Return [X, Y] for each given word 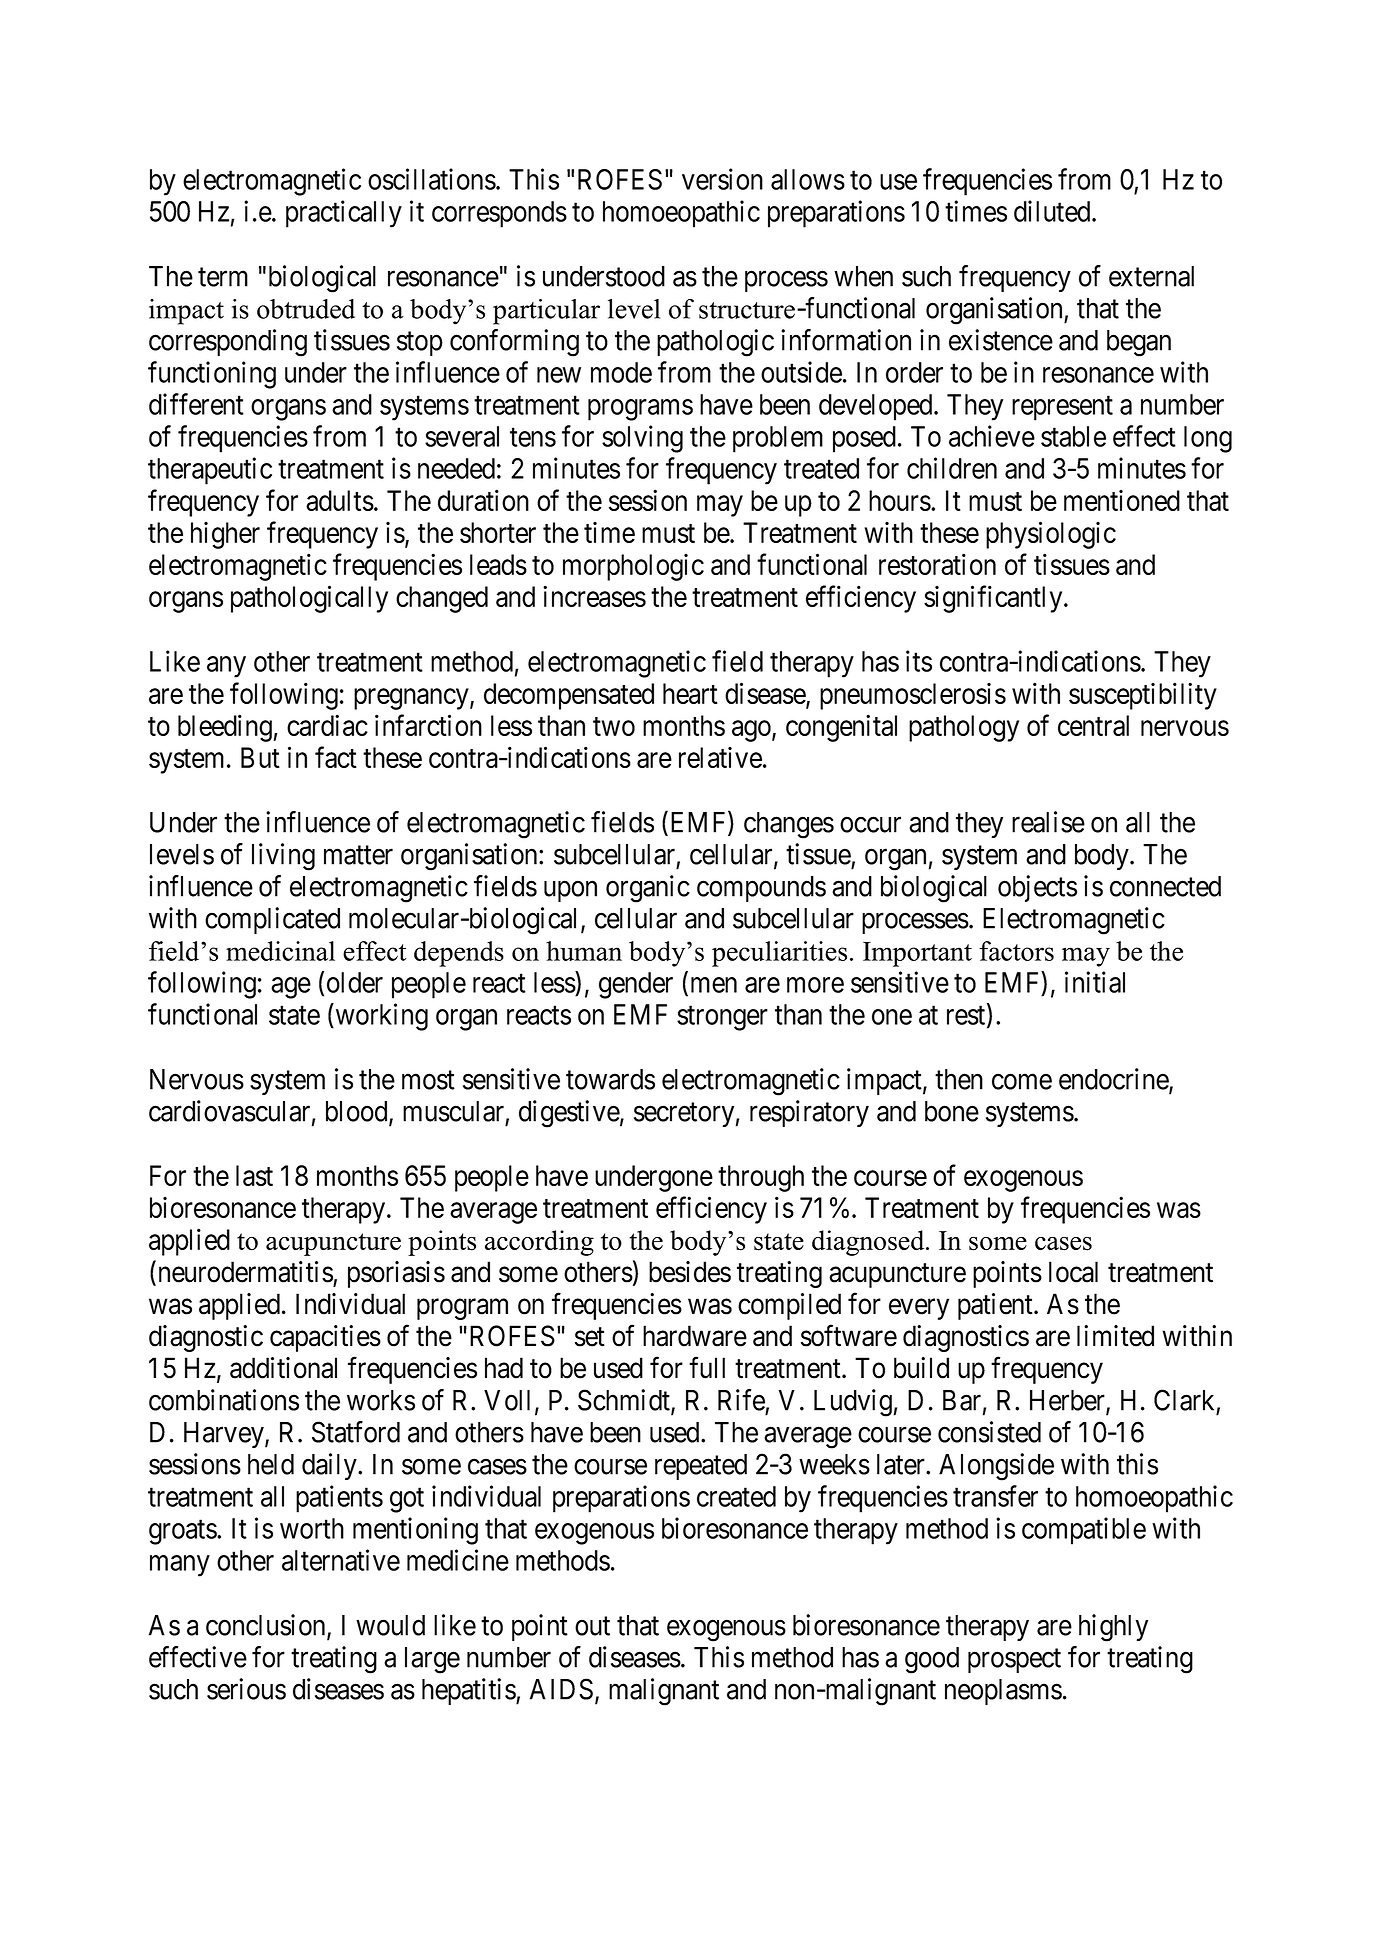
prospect [1014, 1661]
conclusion [267, 1626]
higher [225, 535]
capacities [325, 1338]
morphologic [633, 567]
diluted [1053, 211]
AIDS [561, 1689]
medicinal [280, 951]
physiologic [1051, 535]
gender [636, 985]
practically [344, 214]
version [722, 179]
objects [1037, 888]
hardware [695, 1336]
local [1073, 1272]
